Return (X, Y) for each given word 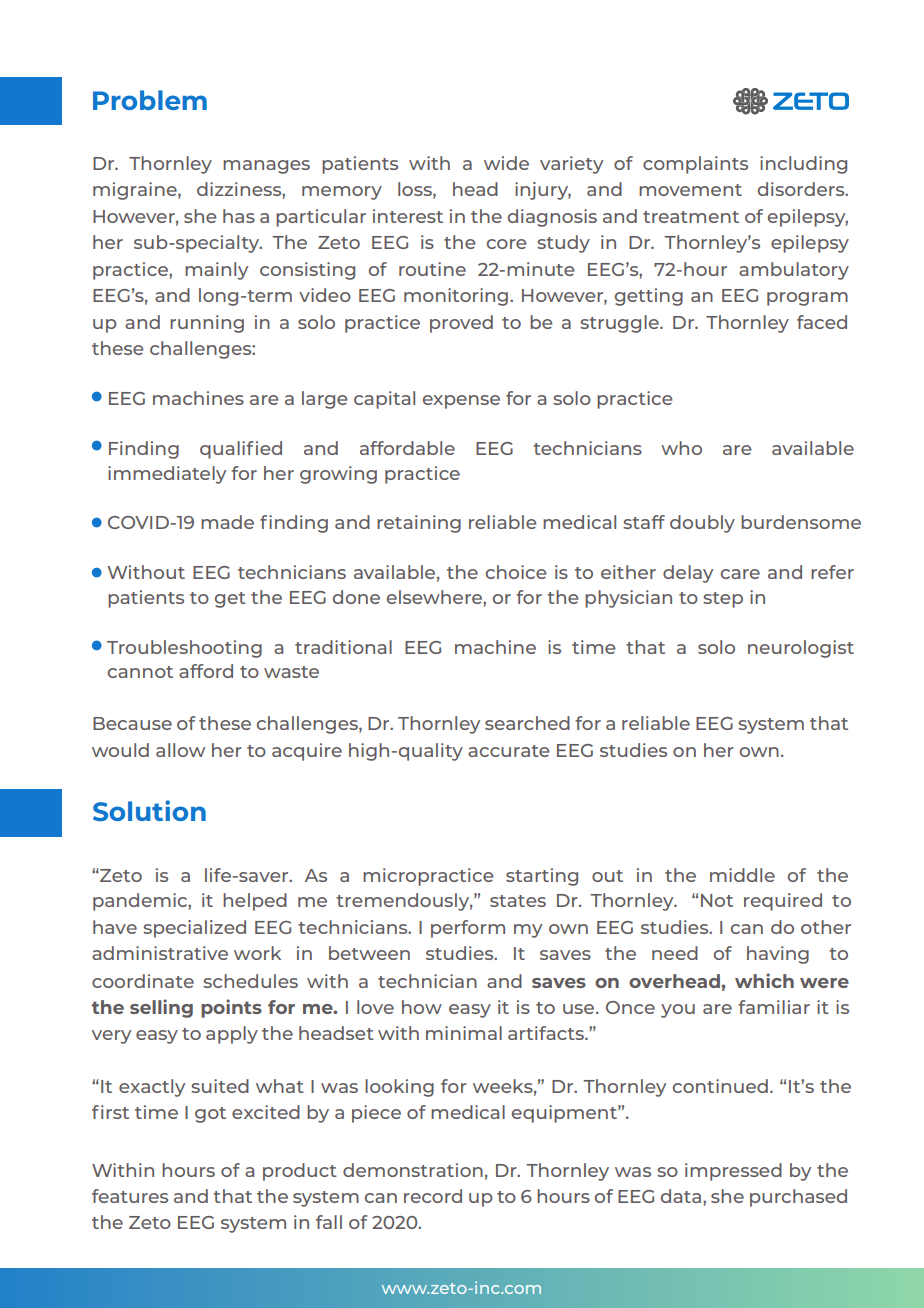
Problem (150, 100)
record (433, 1196)
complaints (695, 165)
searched (527, 723)
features (130, 1196)
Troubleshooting (184, 649)
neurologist (801, 649)
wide (506, 163)
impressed (733, 1172)
